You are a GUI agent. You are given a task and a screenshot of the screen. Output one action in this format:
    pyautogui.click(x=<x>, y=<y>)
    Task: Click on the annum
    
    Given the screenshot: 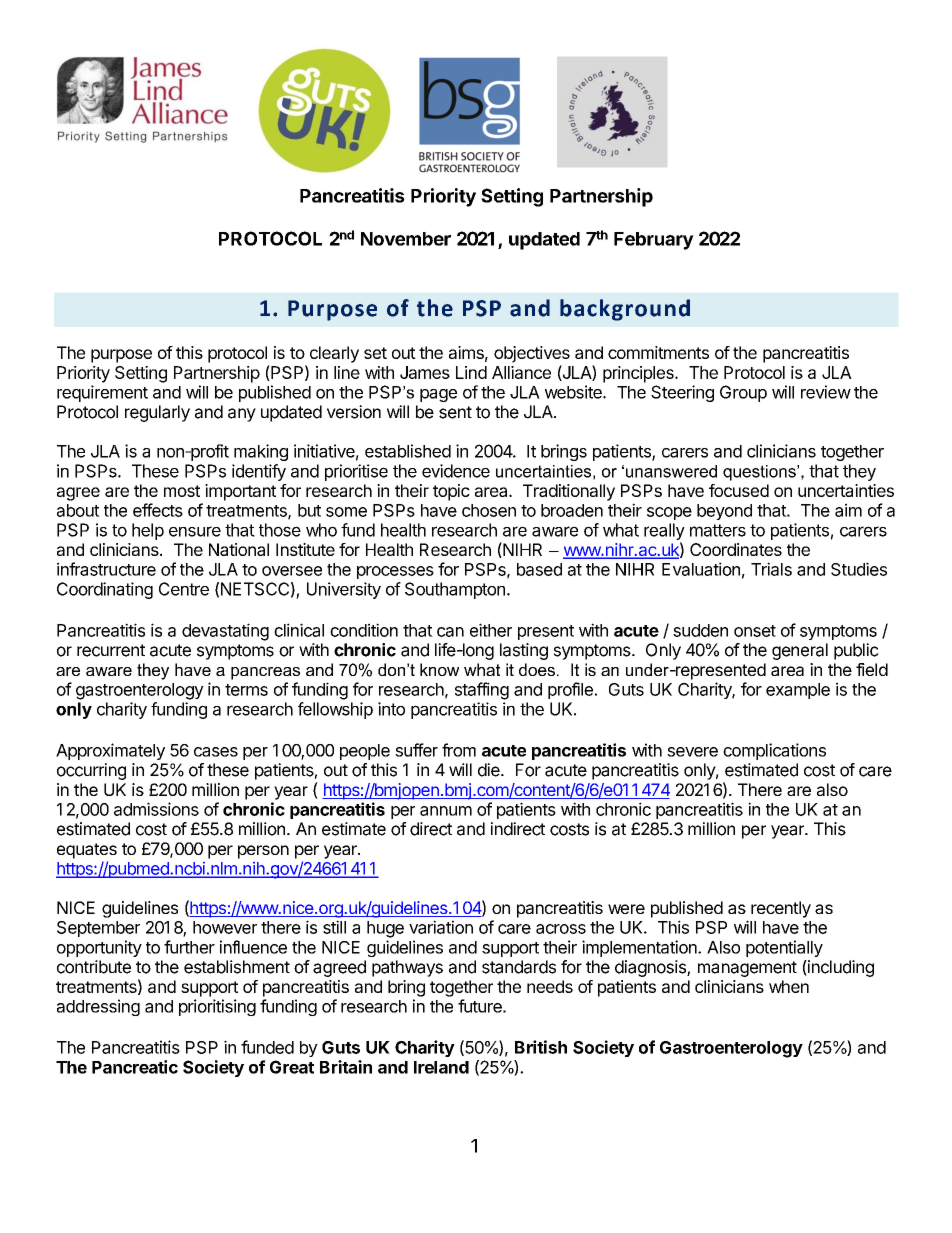 What is the action you would take?
    pyautogui.click(x=446, y=811)
